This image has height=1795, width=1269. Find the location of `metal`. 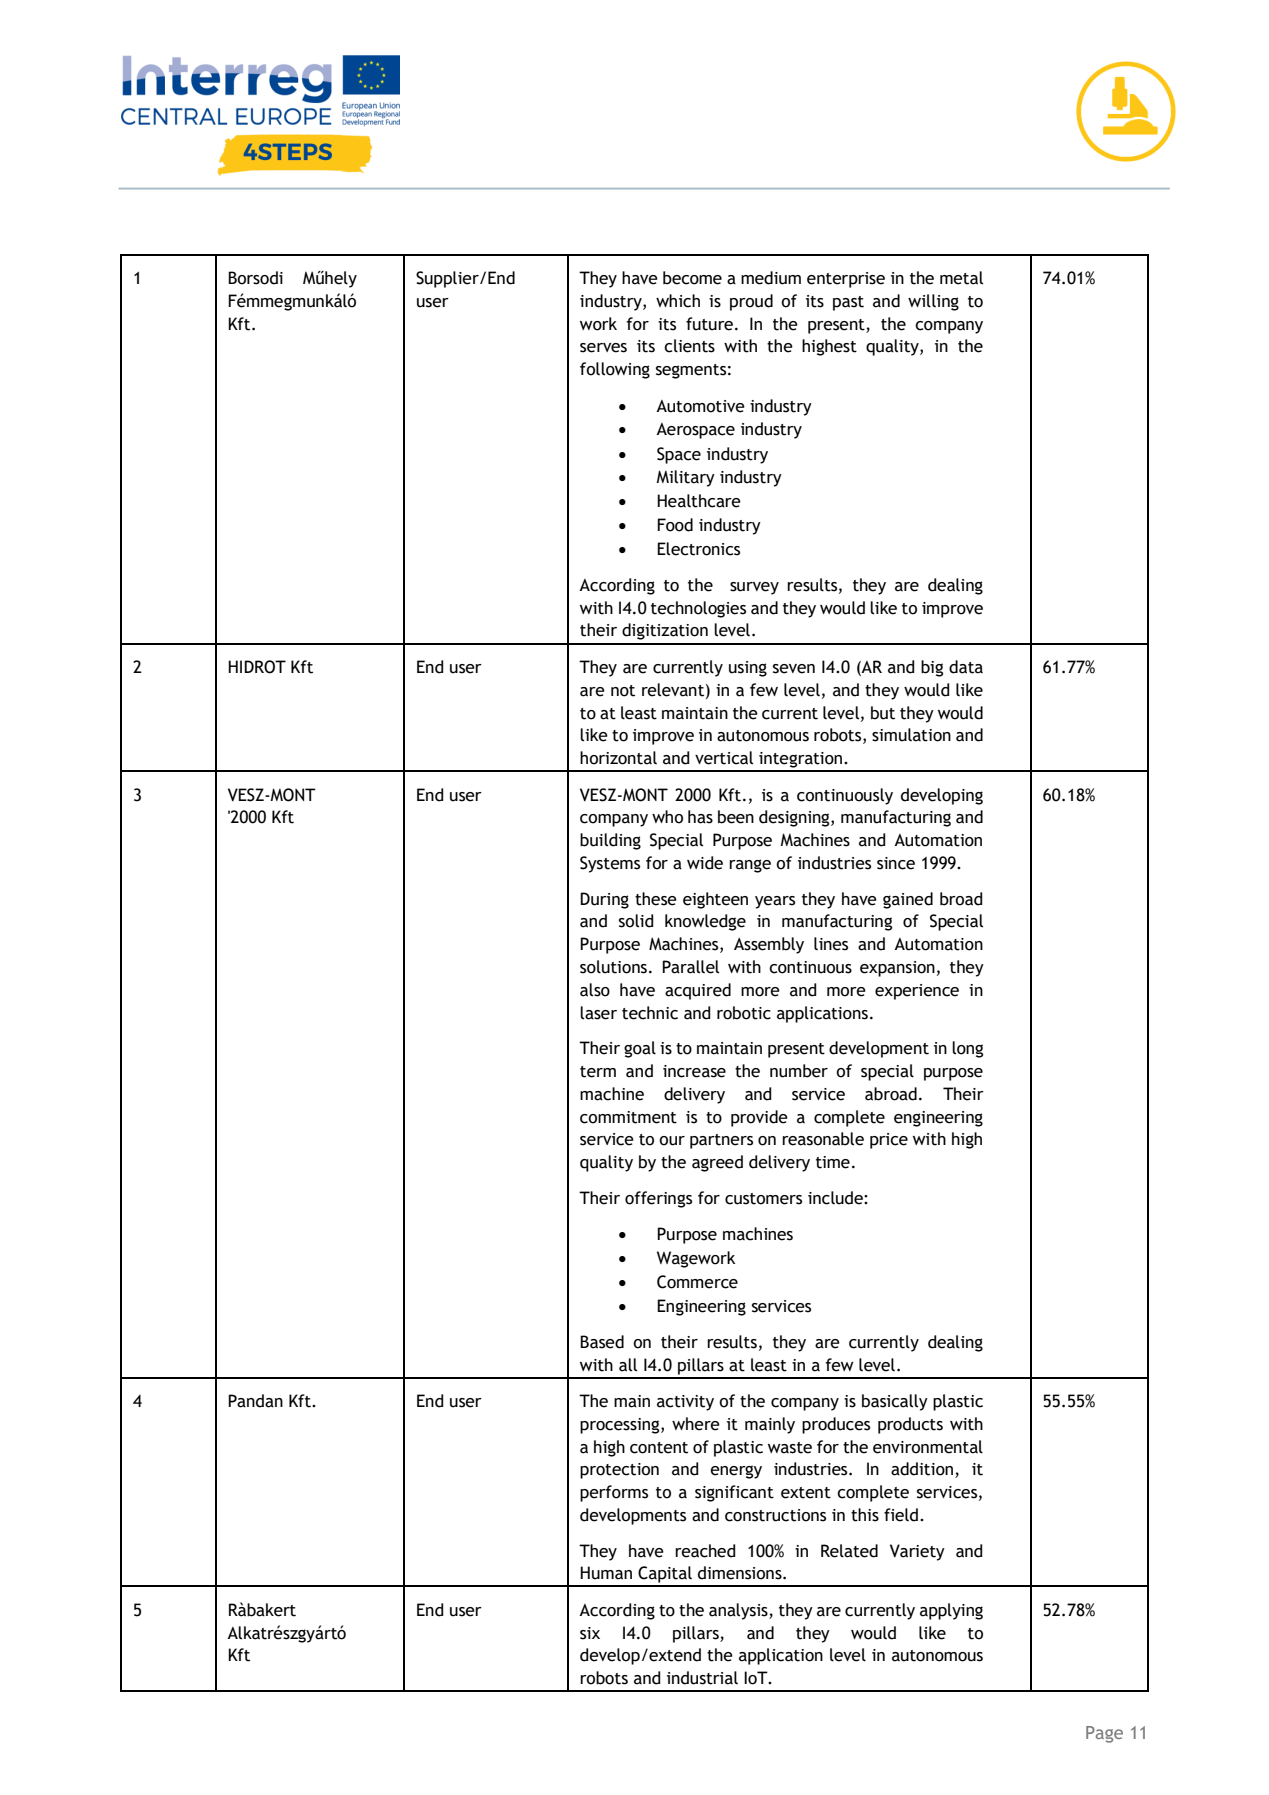

metal is located at coordinates (961, 278).
